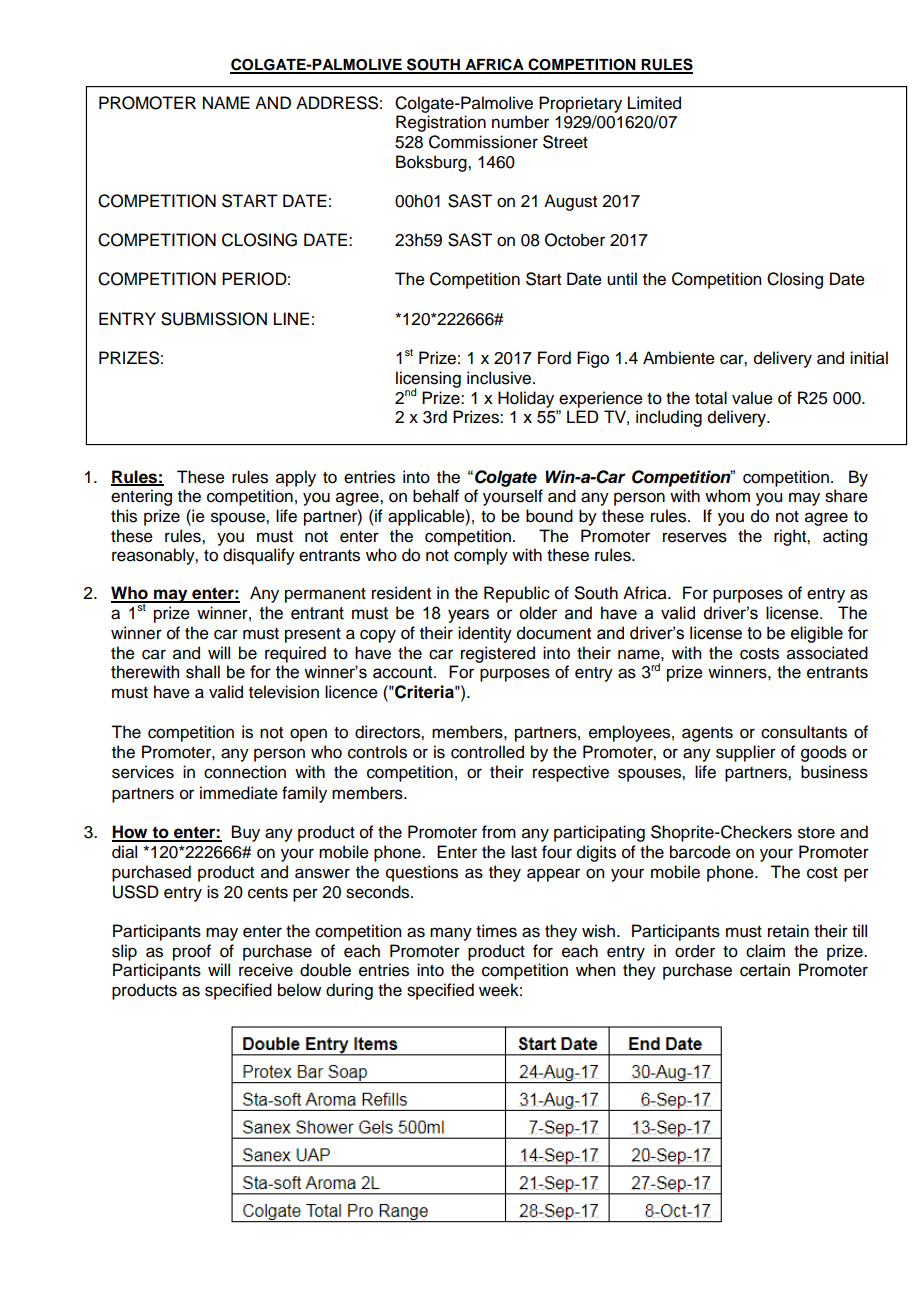  Describe the element at coordinates (296, 478) in the screenshot. I see `apply` at that location.
